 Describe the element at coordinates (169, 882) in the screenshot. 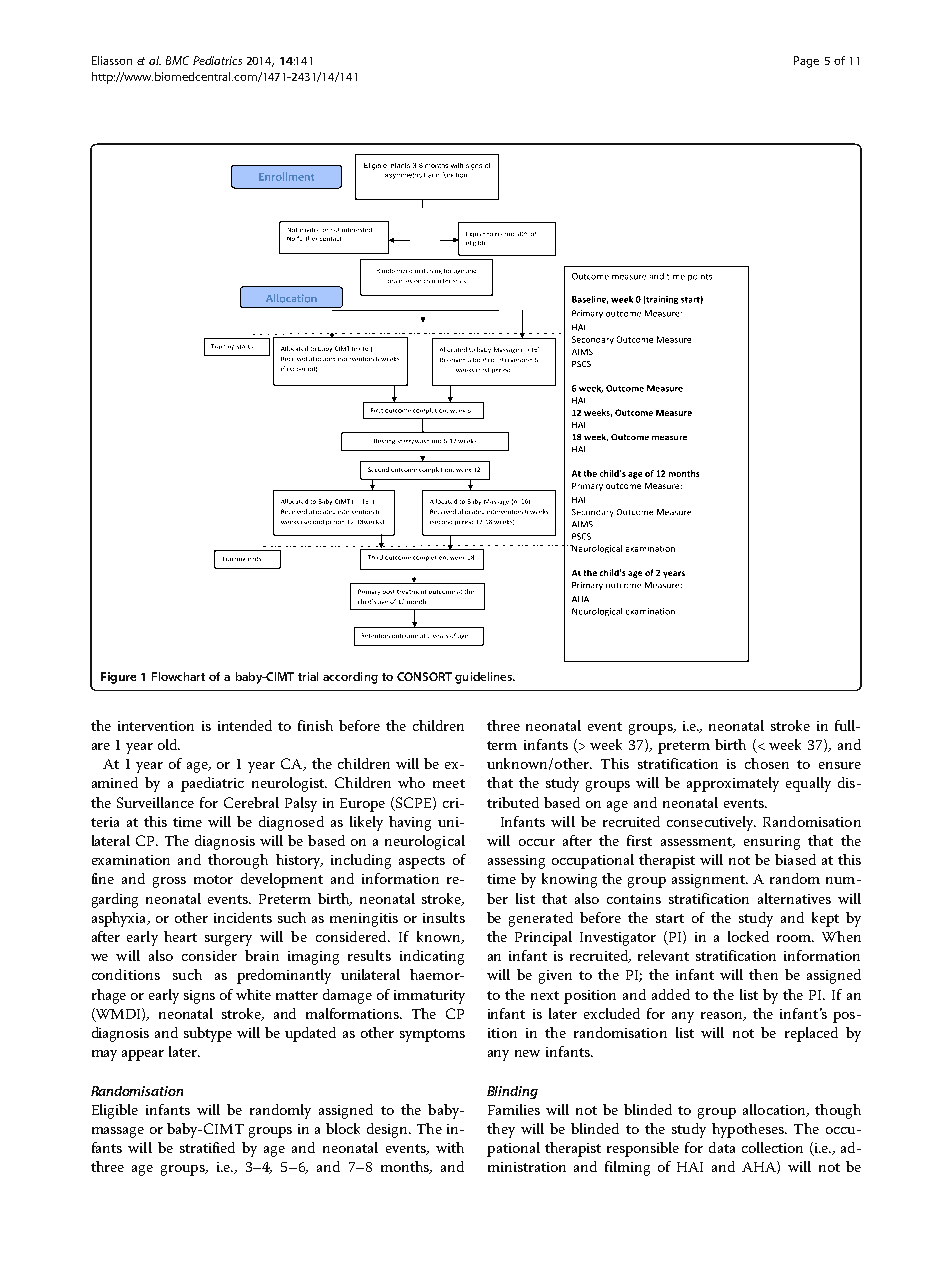

I see `gross` at that location.
